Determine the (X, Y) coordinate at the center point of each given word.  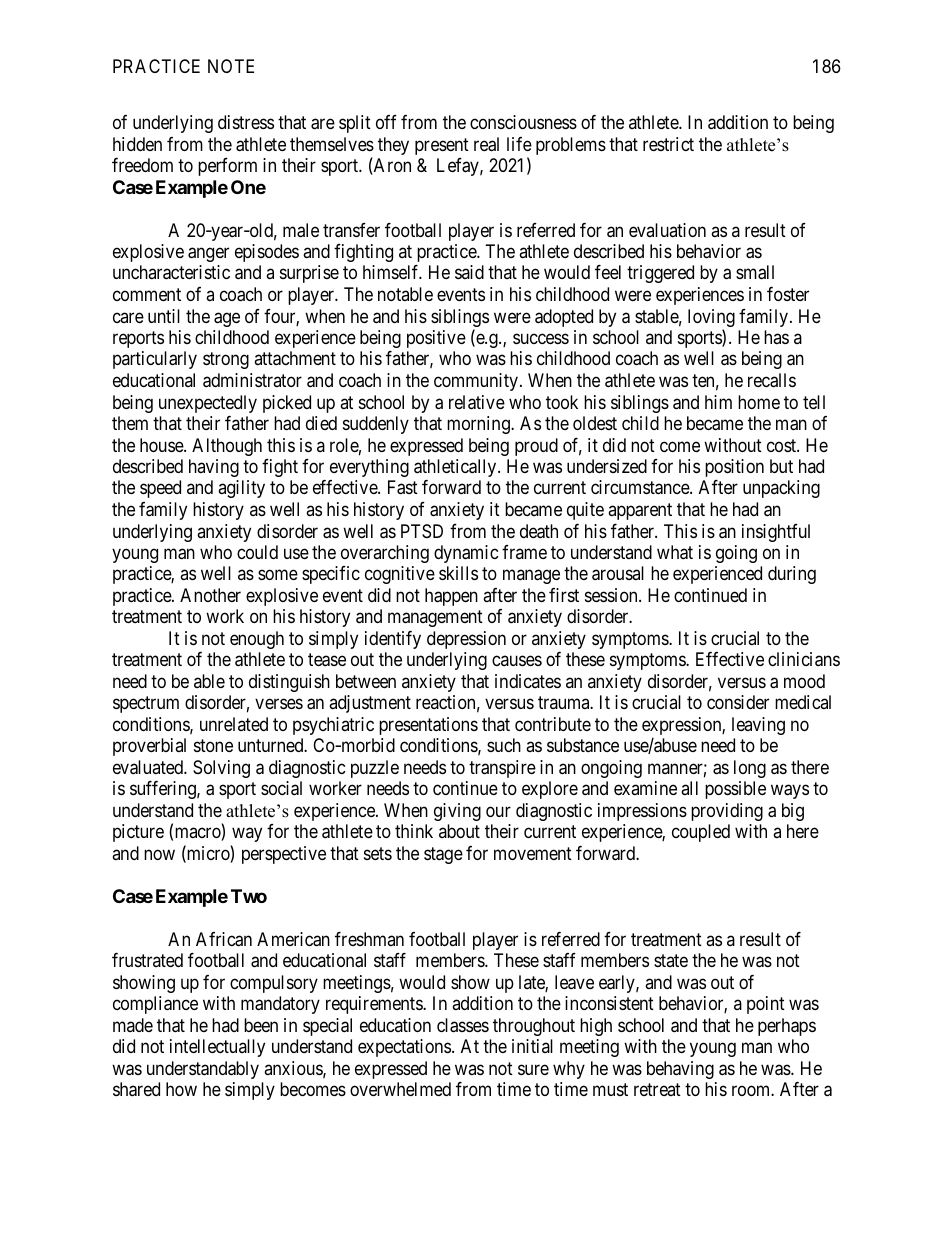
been (261, 1025)
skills (458, 573)
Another (210, 595)
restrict (668, 144)
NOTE (231, 66)
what (675, 552)
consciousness (523, 122)
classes (463, 1025)
